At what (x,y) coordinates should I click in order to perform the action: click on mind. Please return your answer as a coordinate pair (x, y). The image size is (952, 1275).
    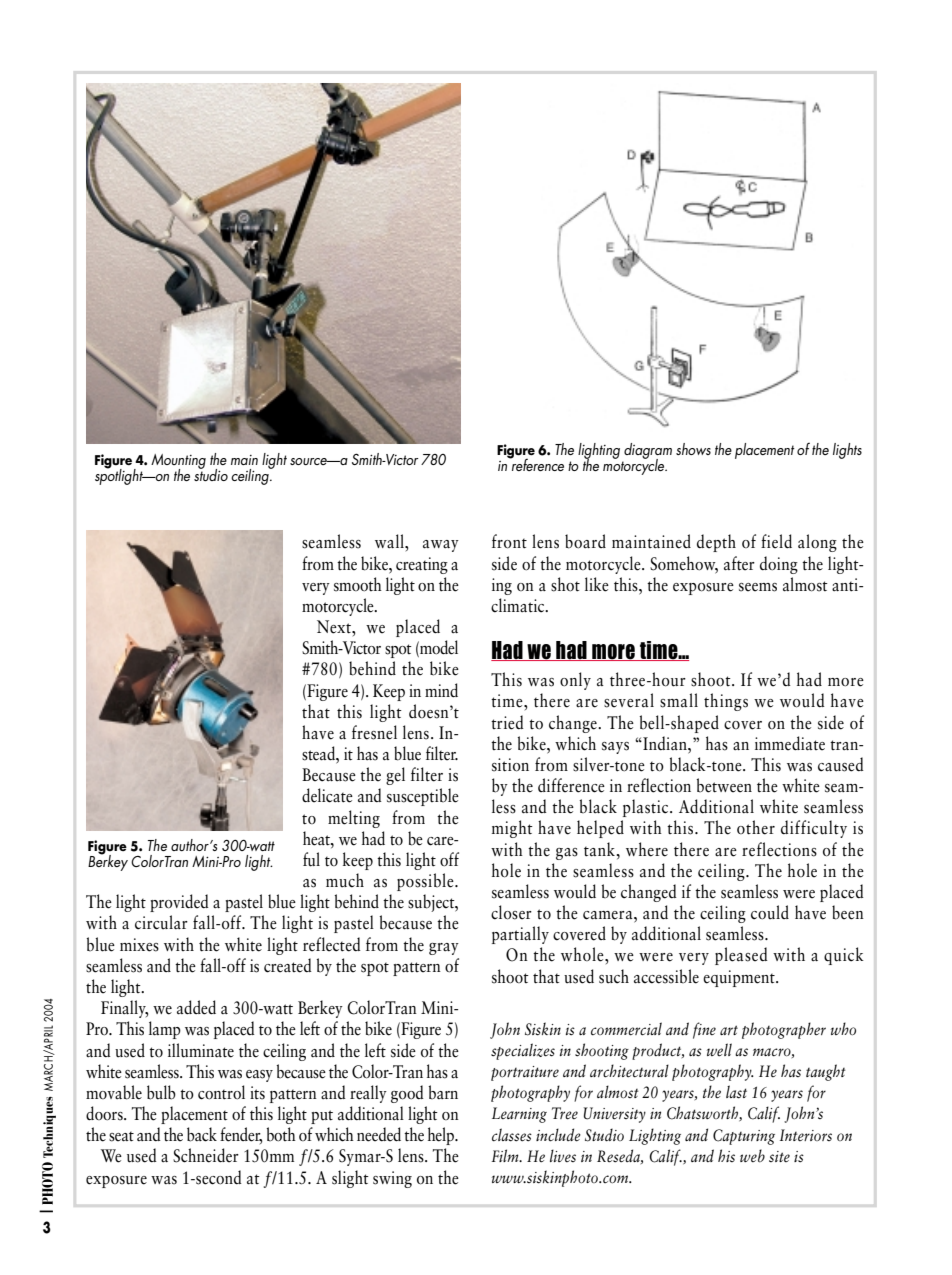
    Looking at the image, I should click on (441, 690).
